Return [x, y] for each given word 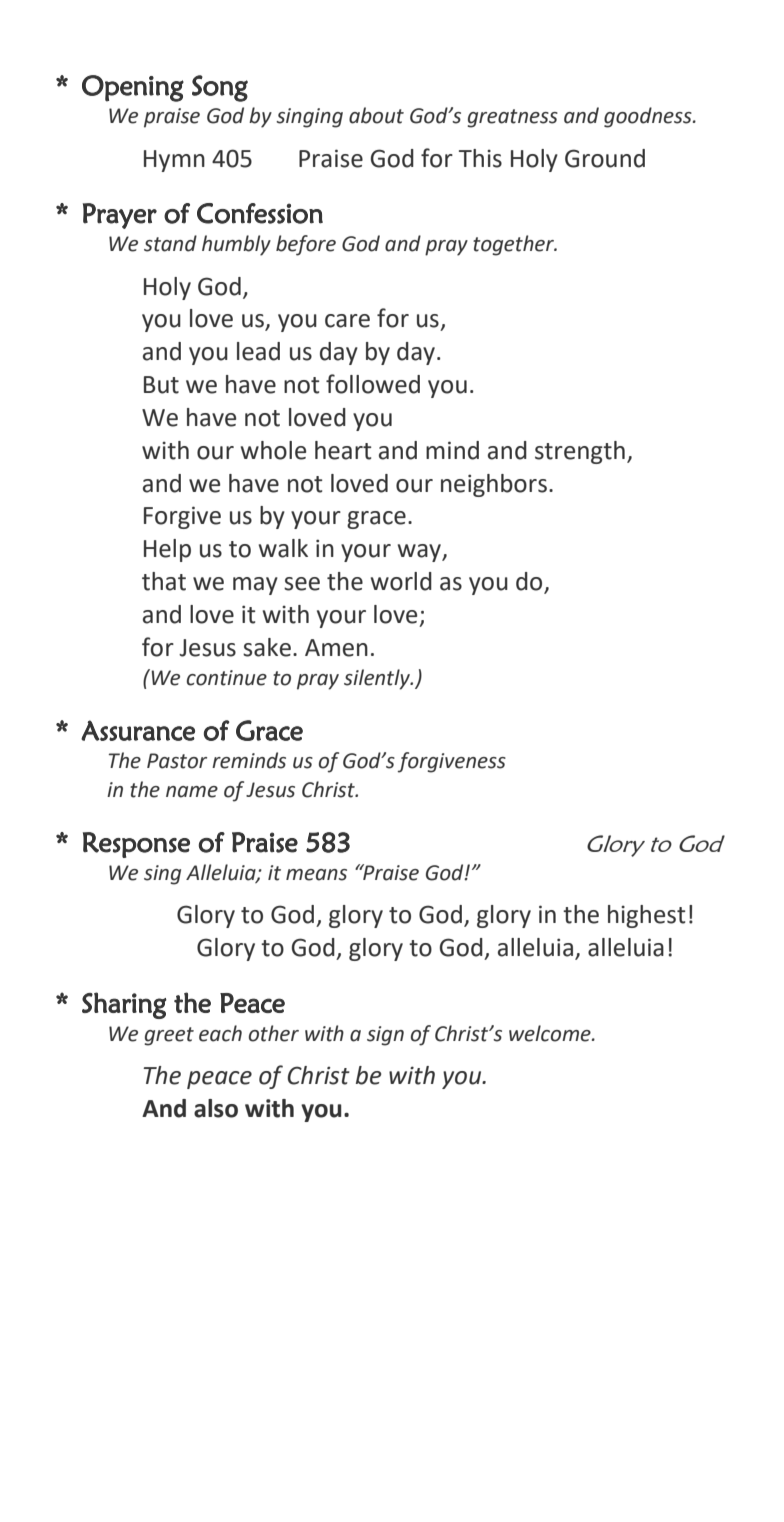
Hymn [174, 161]
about [376, 115]
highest [647, 916]
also [216, 1108]
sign [385, 1036]
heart [343, 450]
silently [378, 679]
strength [580, 452]
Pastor [177, 761]
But [161, 385]
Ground [605, 158]
